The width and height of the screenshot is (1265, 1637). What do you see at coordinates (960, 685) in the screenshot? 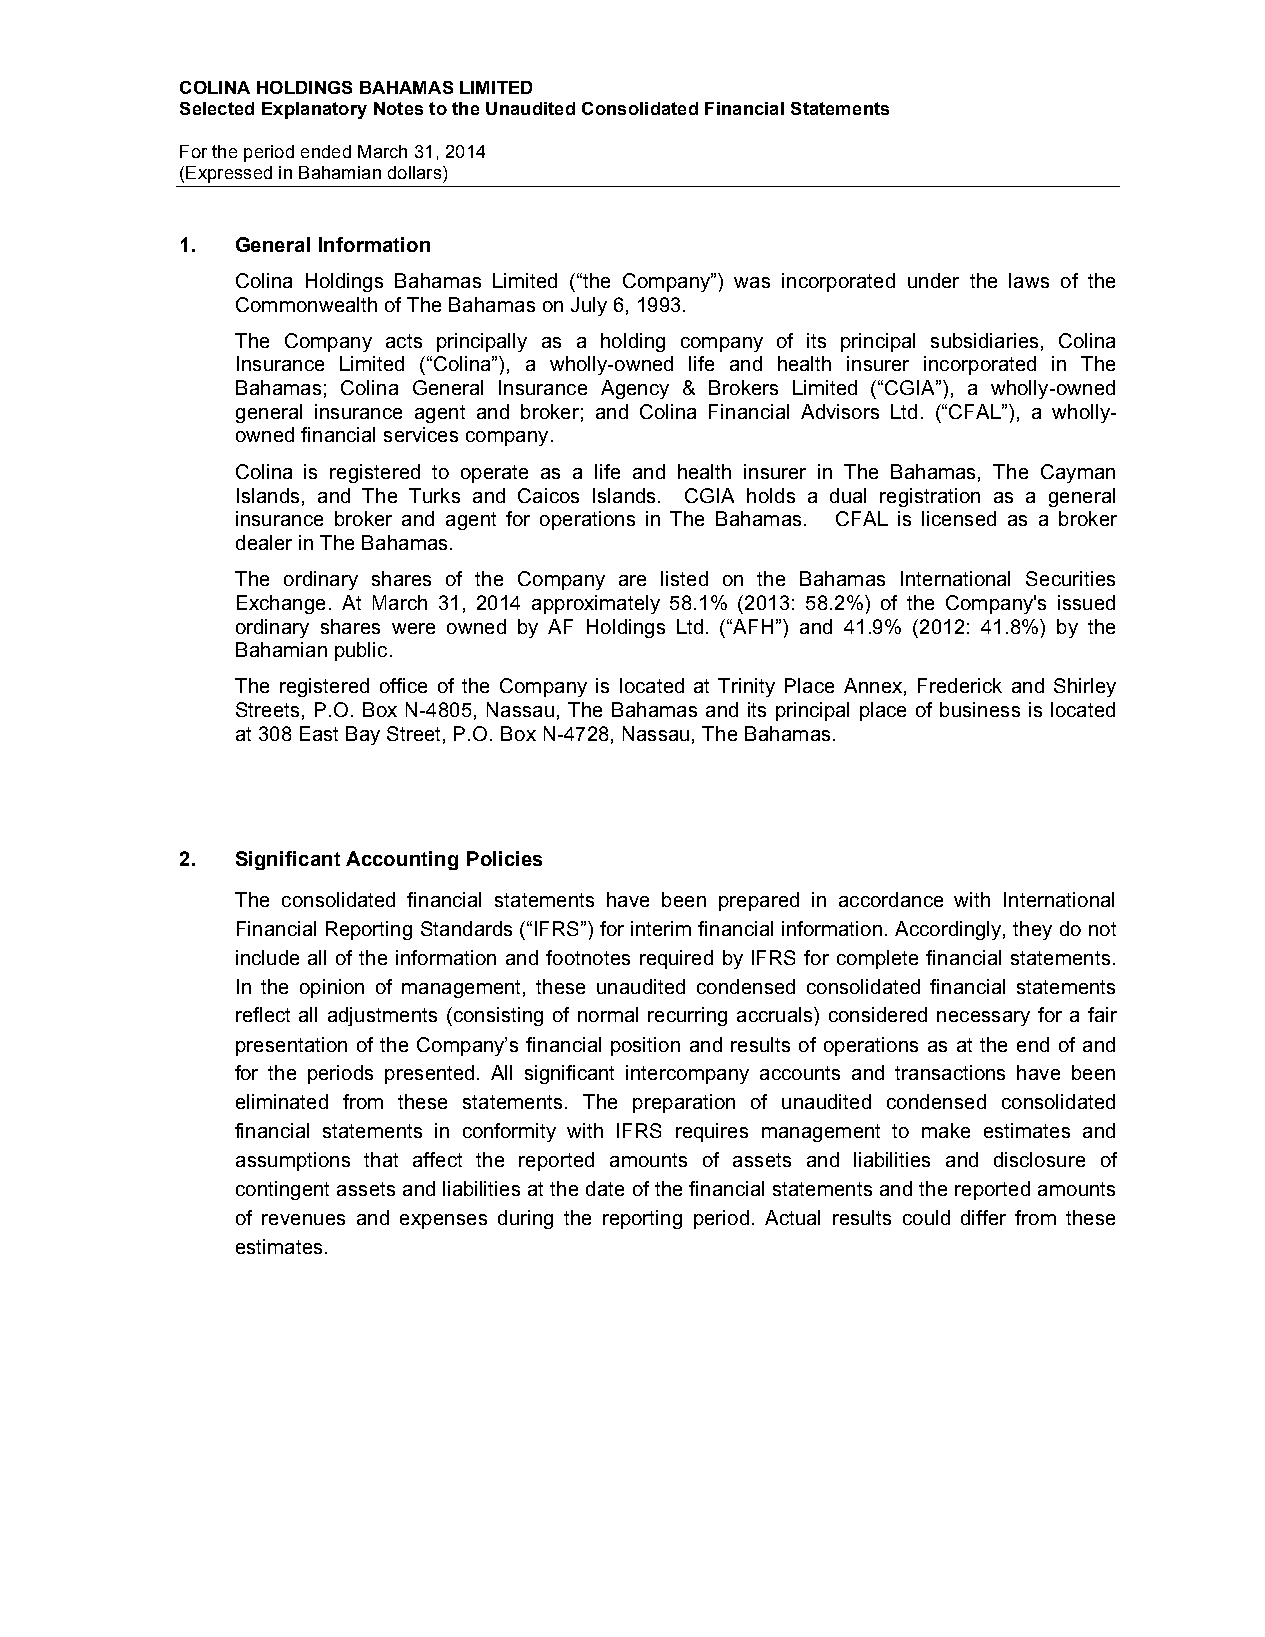
I see `Frederick` at bounding box center [960, 685].
